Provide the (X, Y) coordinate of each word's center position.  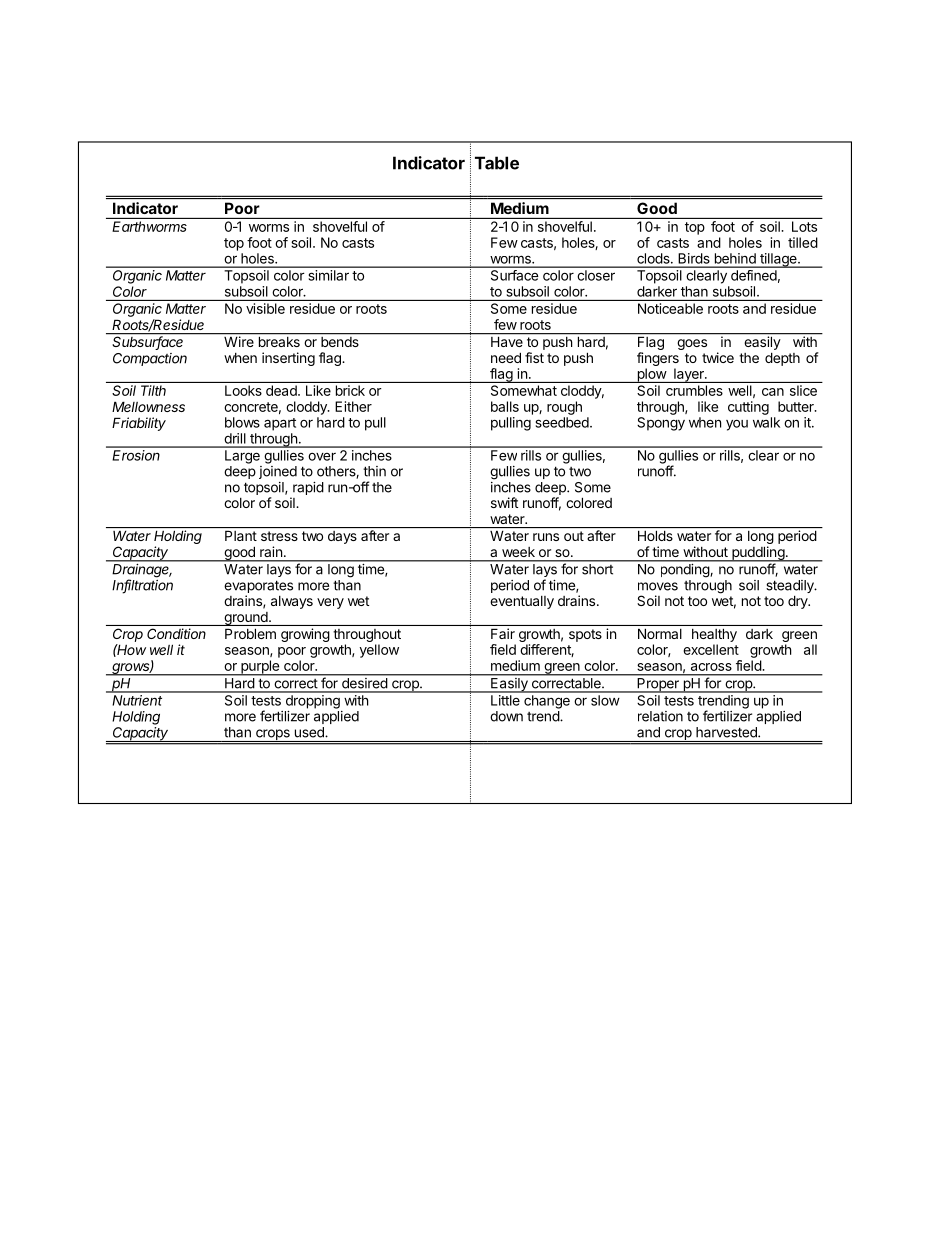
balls (505, 406)
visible (265, 308)
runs (546, 537)
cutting (748, 408)
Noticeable (670, 308)
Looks (243, 390)
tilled (803, 242)
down (506, 716)
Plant (241, 535)
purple (260, 668)
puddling (758, 554)
